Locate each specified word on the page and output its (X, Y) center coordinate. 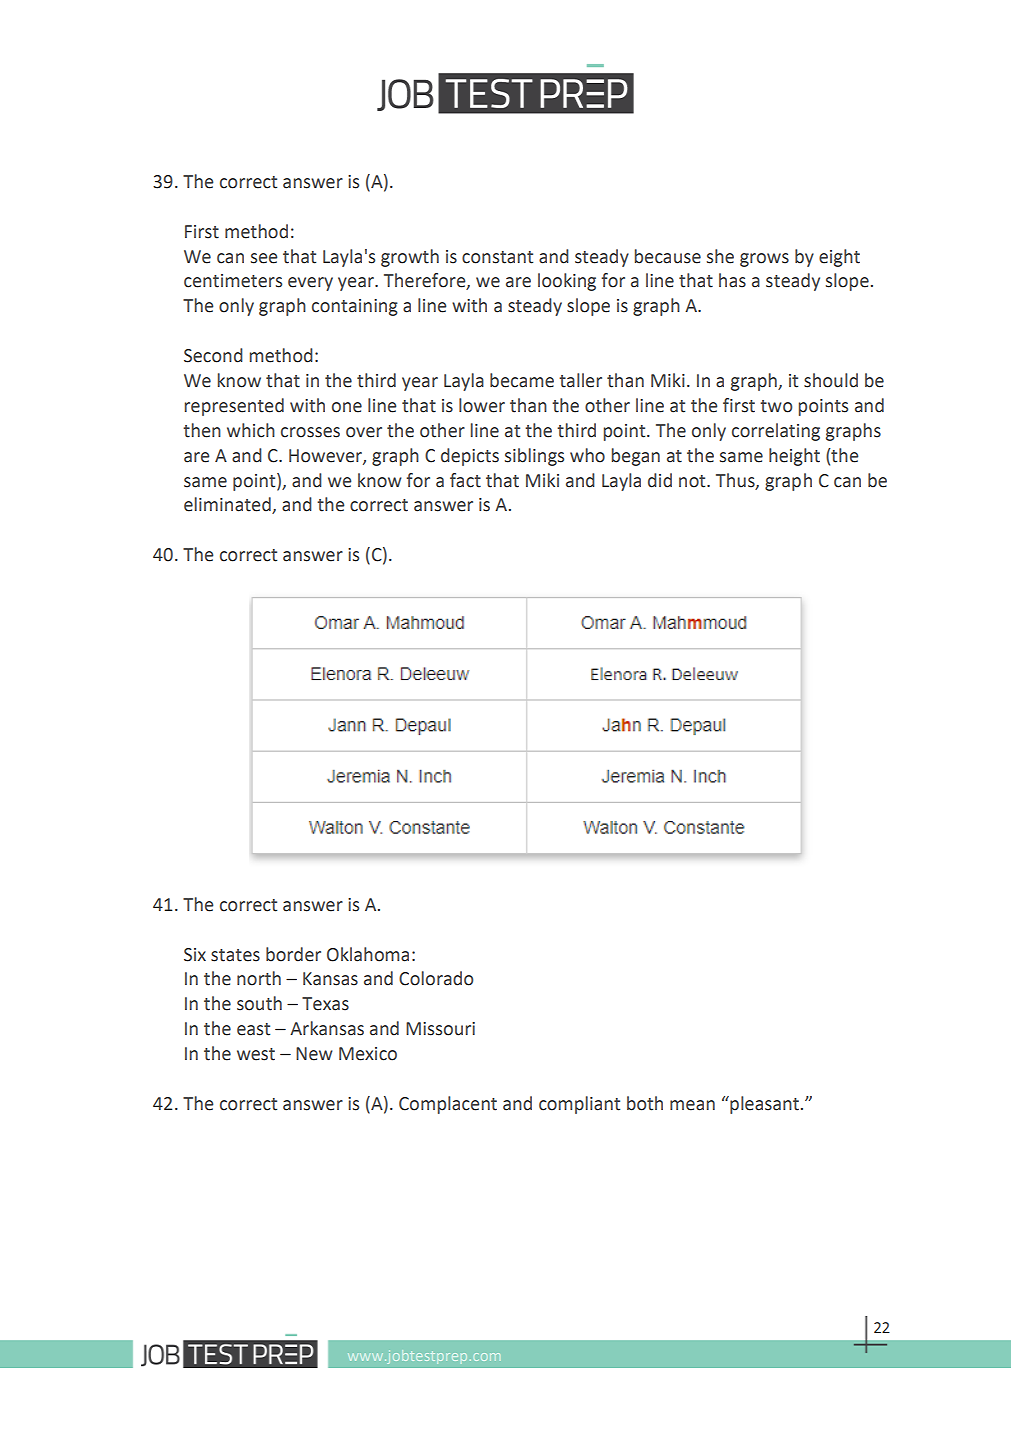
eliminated (228, 505)
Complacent (448, 1105)
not (693, 481)
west (256, 1054)
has (732, 280)
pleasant (765, 1105)
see (264, 258)
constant (497, 257)
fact (465, 480)
